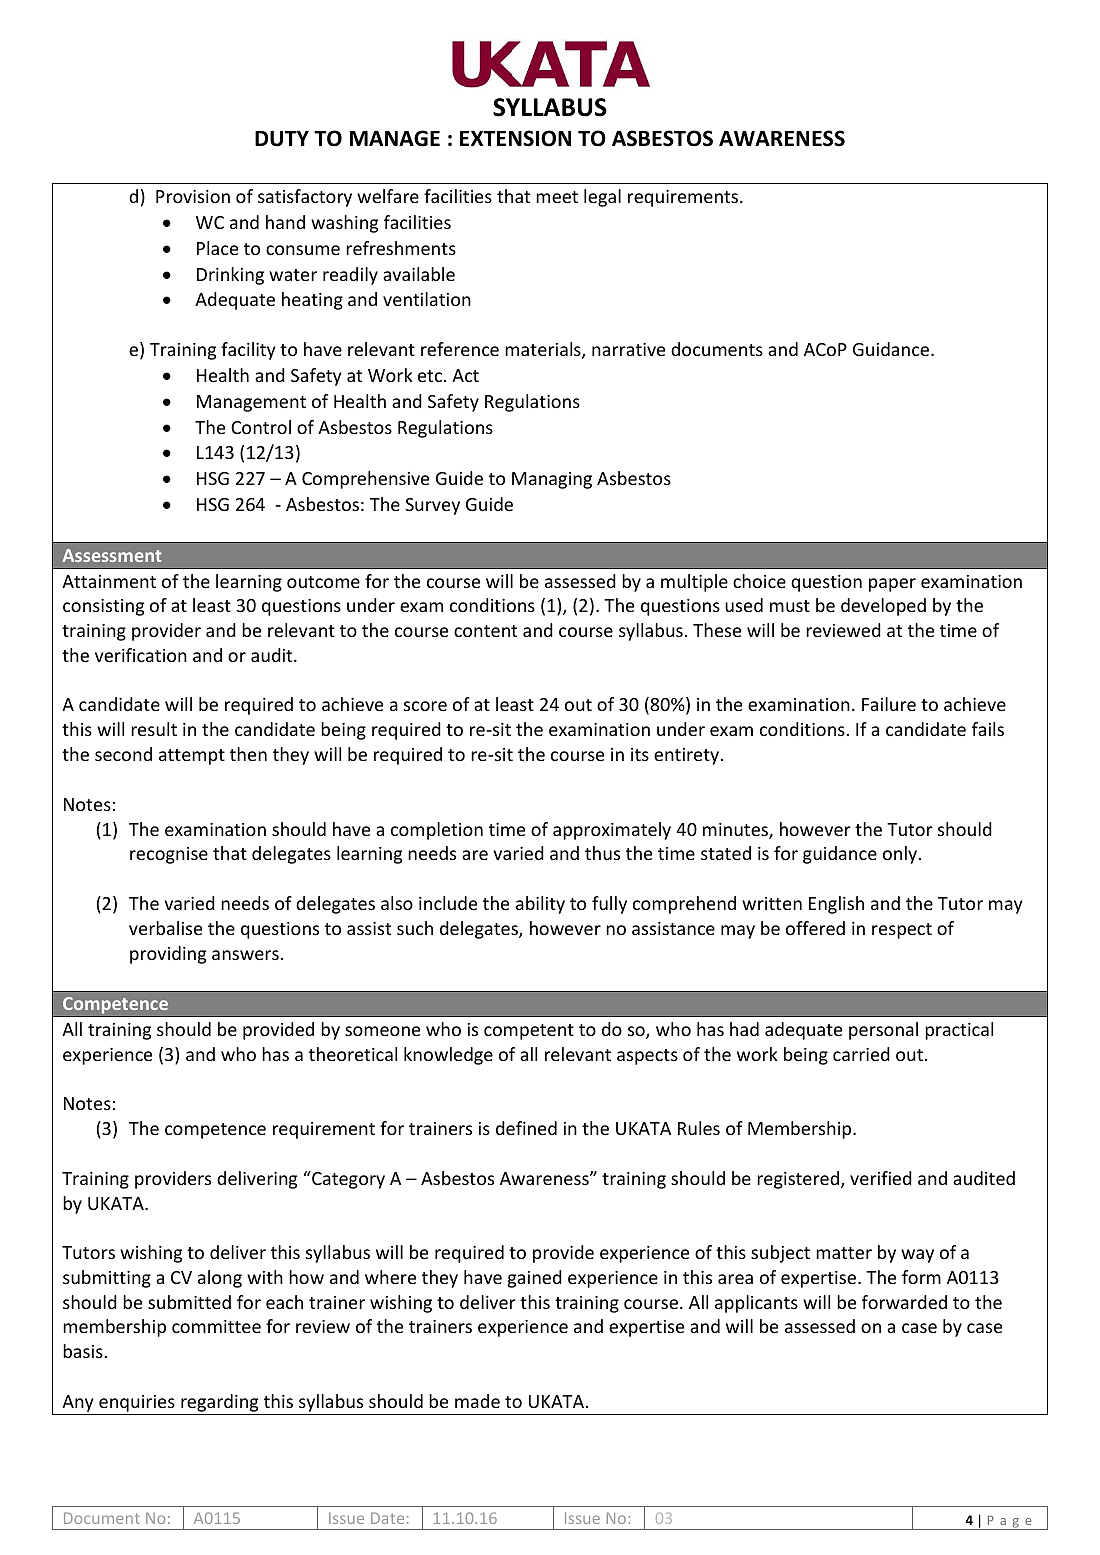 The width and height of the page is (1100, 1555). Describe the element at coordinates (168, 955) in the page. I see `providing` at that location.
